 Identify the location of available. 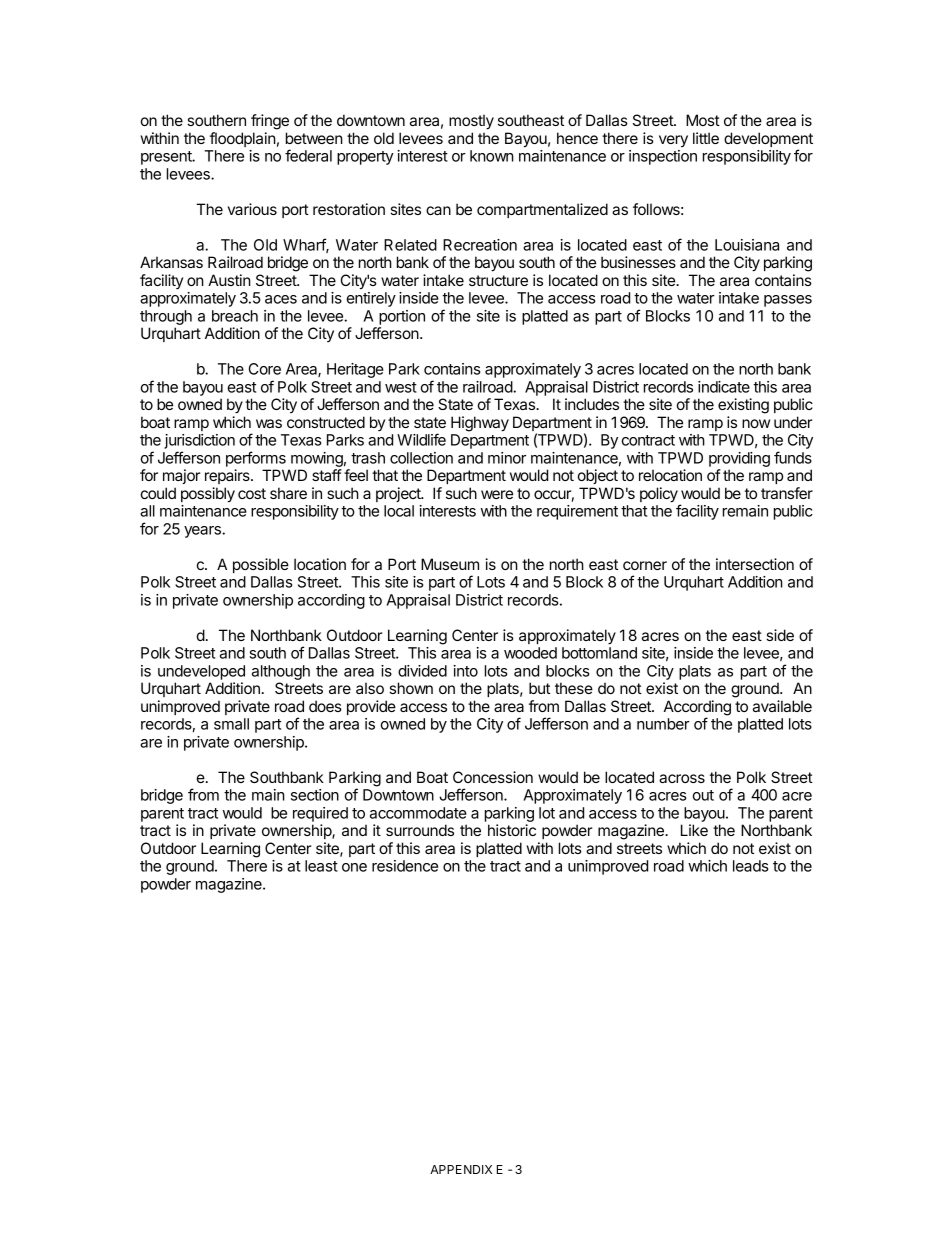
(782, 706).
